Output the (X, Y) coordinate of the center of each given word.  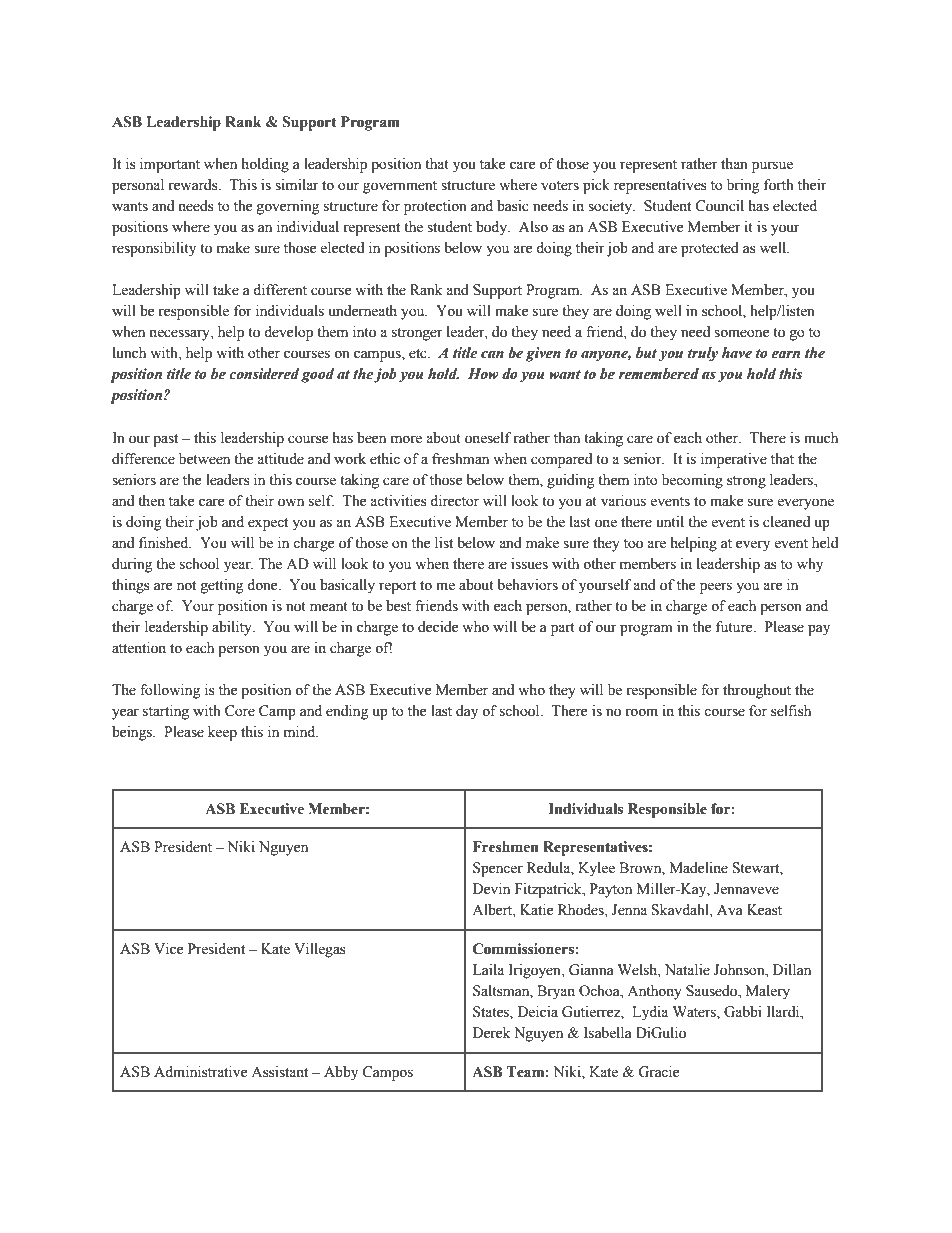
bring (743, 186)
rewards (194, 185)
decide (438, 627)
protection (435, 207)
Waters (695, 1013)
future (735, 627)
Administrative (200, 1072)
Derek (491, 1033)
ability (233, 628)
